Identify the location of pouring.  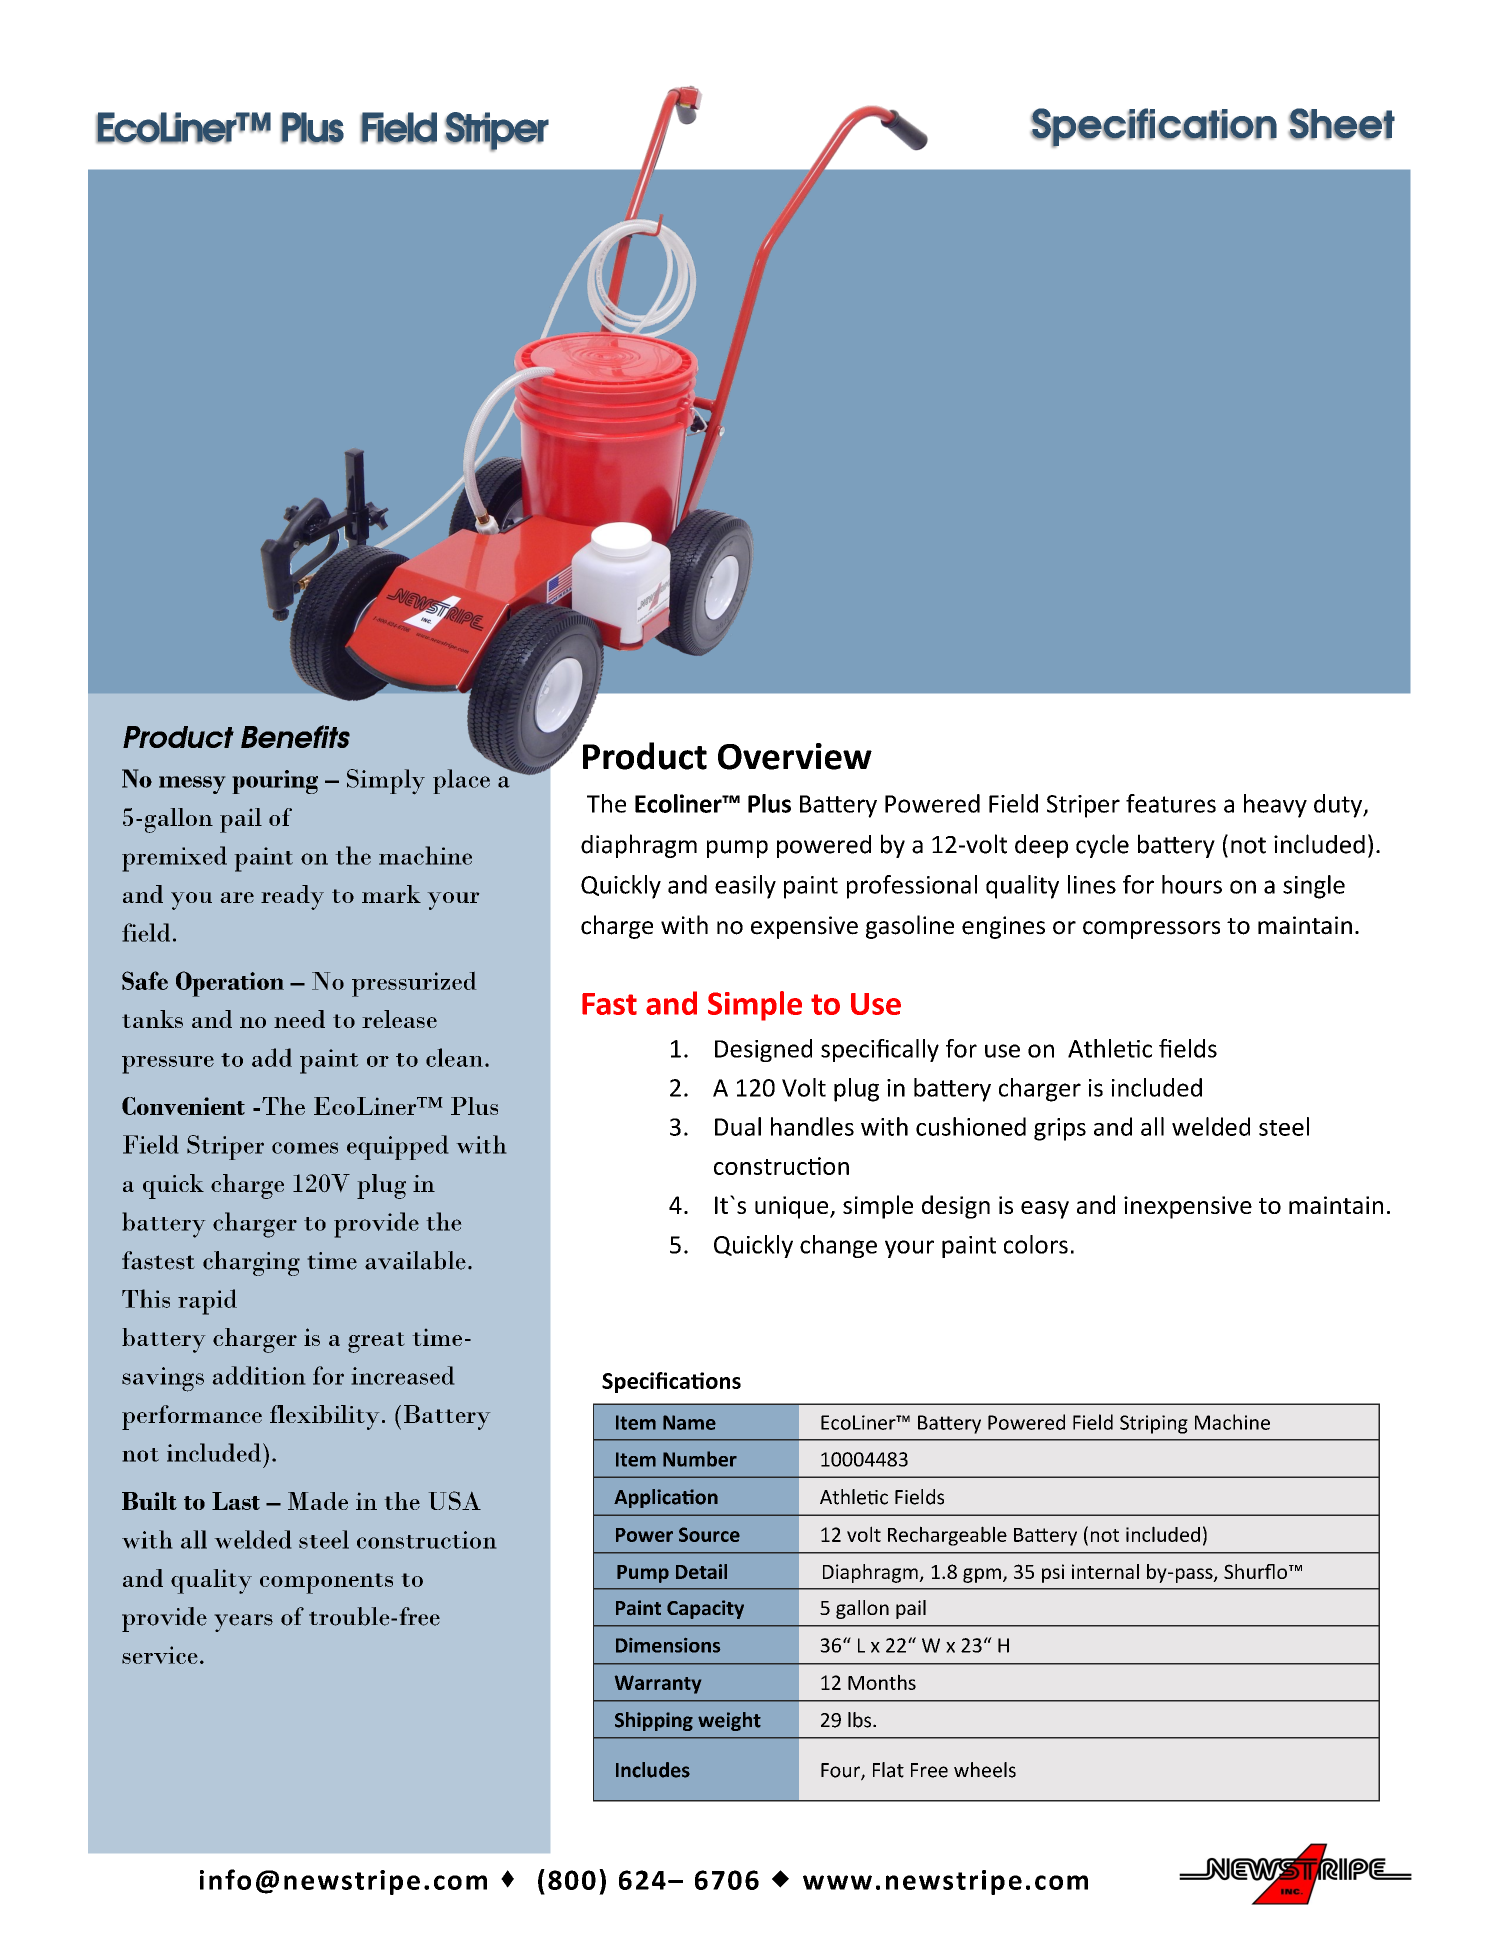
(275, 782).
